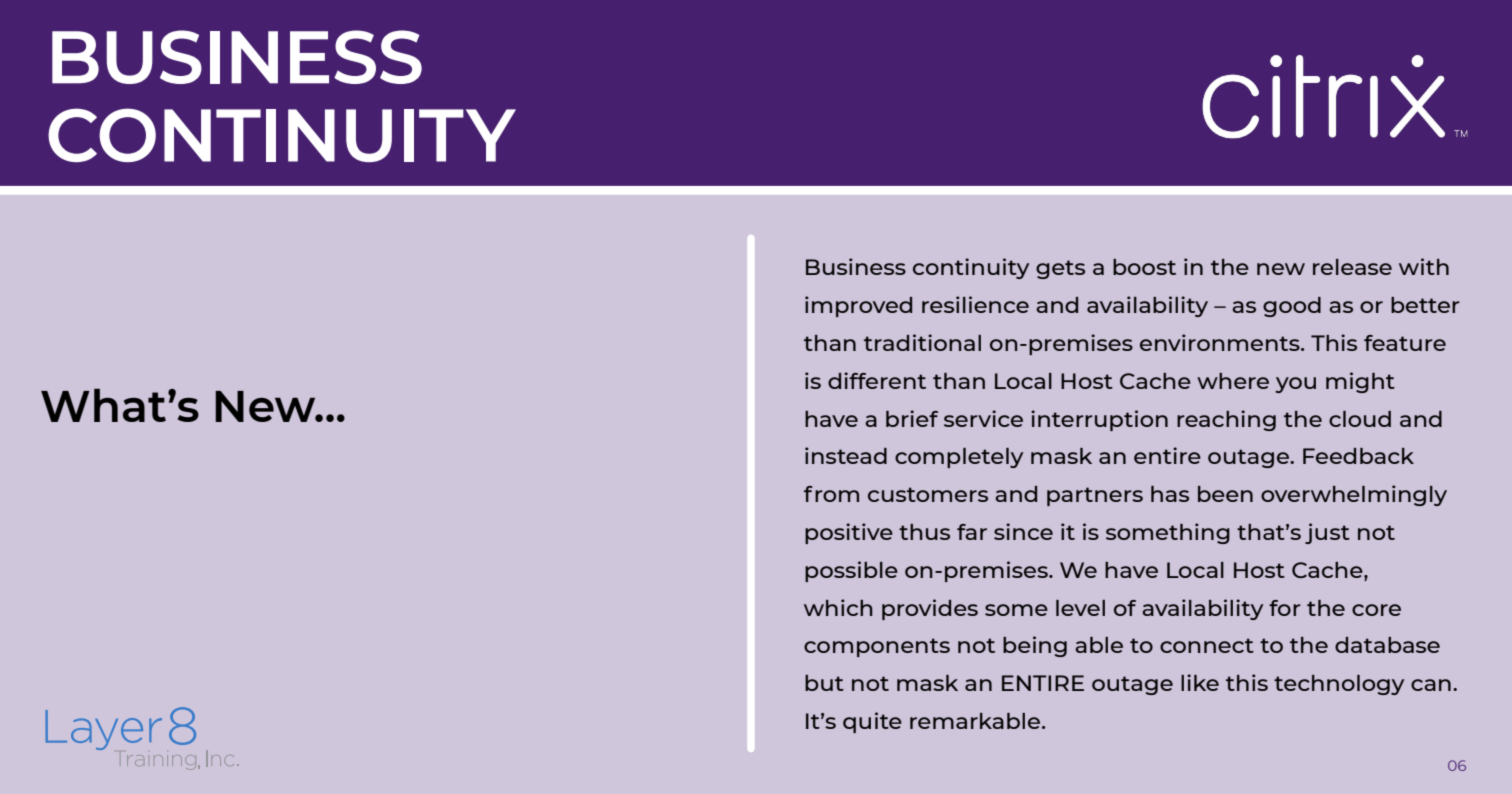 The image size is (1512, 794). I want to click on customers, so click(928, 494).
